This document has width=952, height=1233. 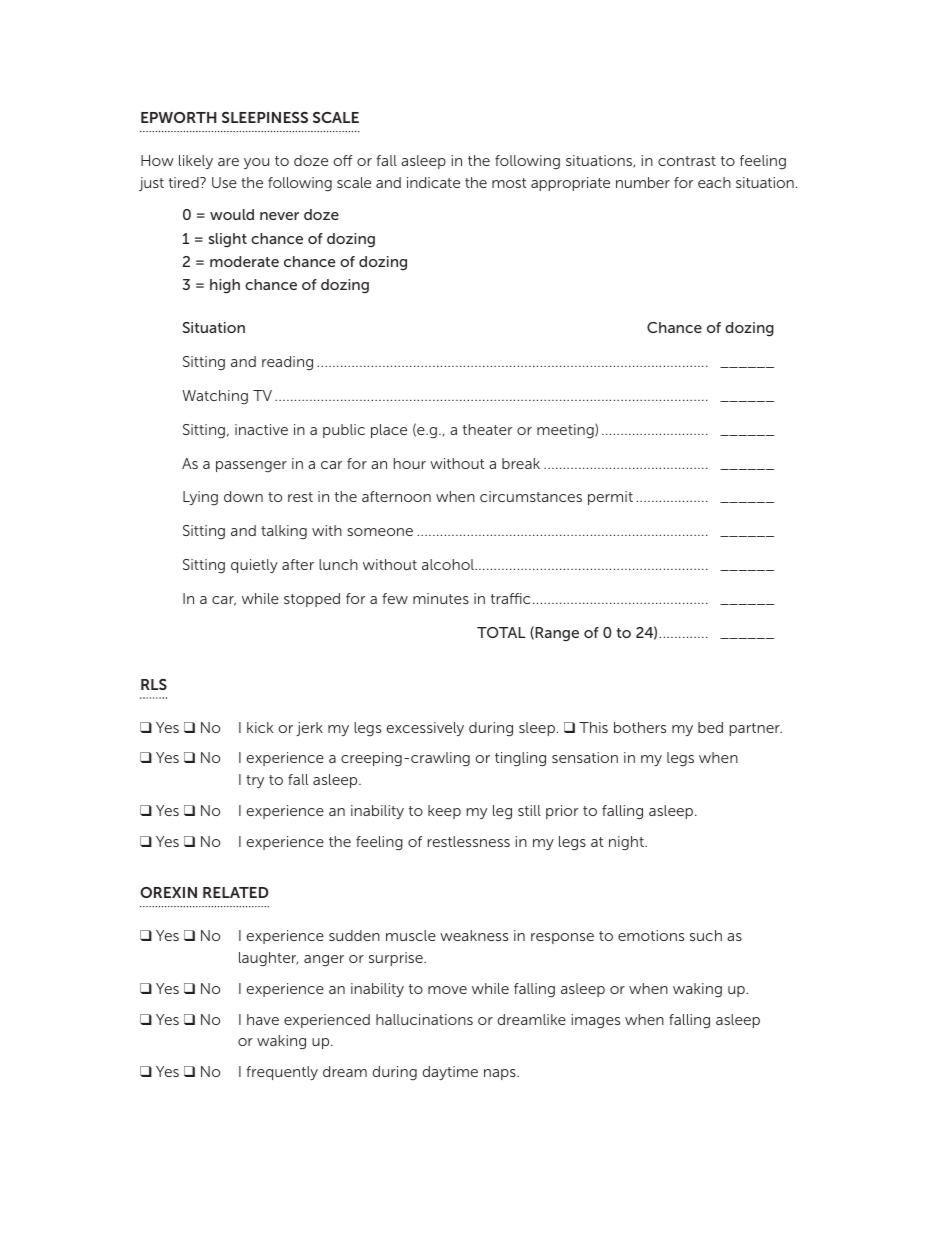 What do you see at coordinates (433, 182) in the document?
I see `indicate` at bounding box center [433, 182].
